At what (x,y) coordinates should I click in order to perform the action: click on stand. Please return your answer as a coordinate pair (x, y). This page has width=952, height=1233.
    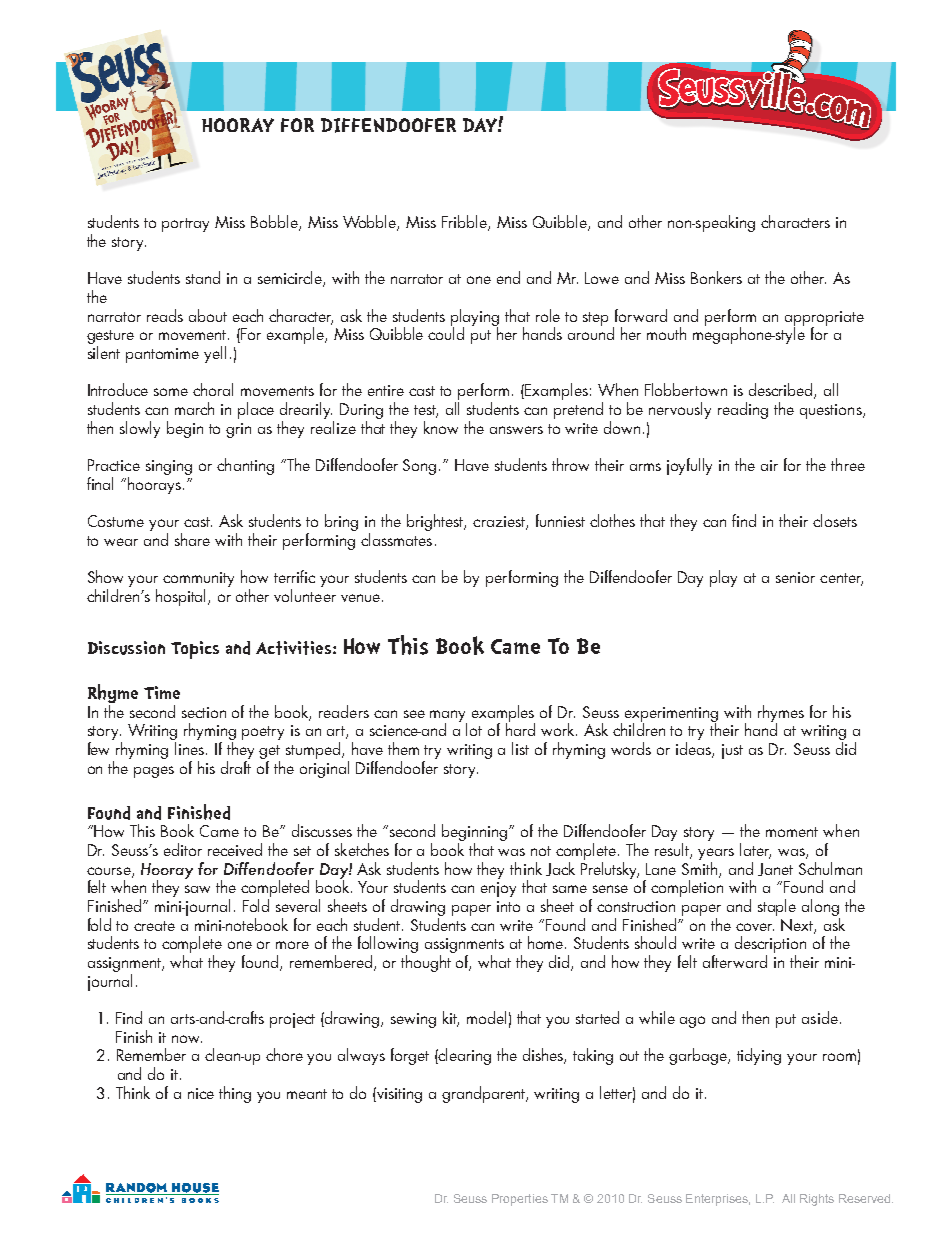
    Looking at the image, I should click on (203, 277).
